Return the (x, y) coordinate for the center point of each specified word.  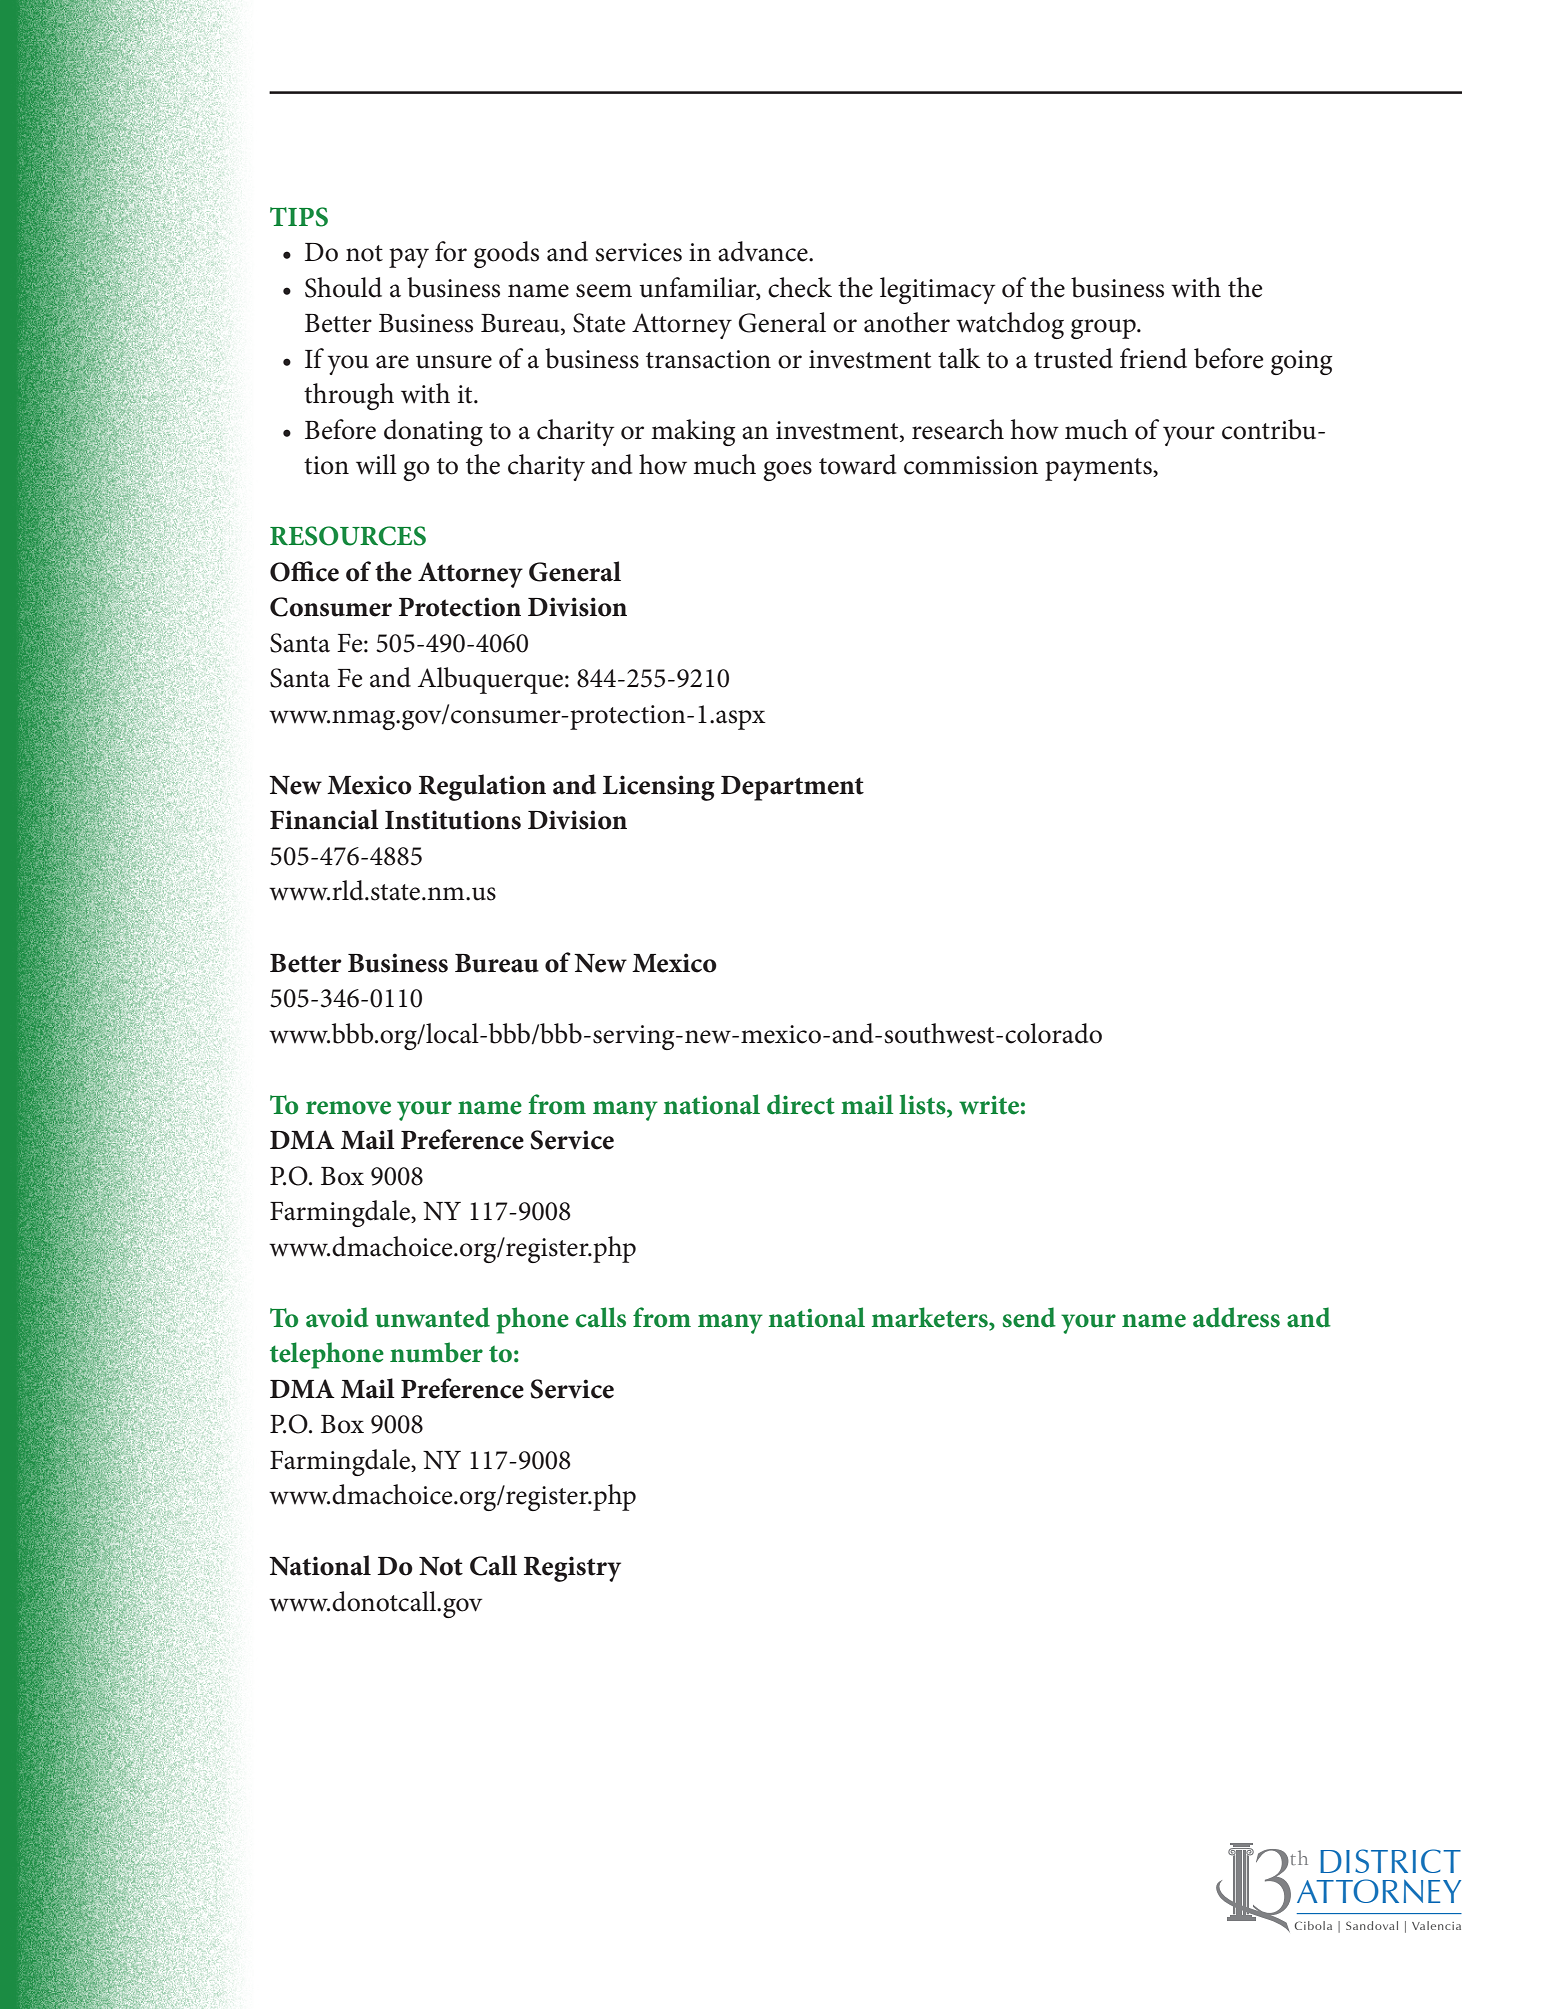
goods (506, 254)
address (1236, 1317)
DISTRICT (1390, 1861)
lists (923, 1104)
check (800, 287)
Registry (572, 1569)
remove (348, 1108)
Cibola (1313, 1925)
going (1301, 362)
